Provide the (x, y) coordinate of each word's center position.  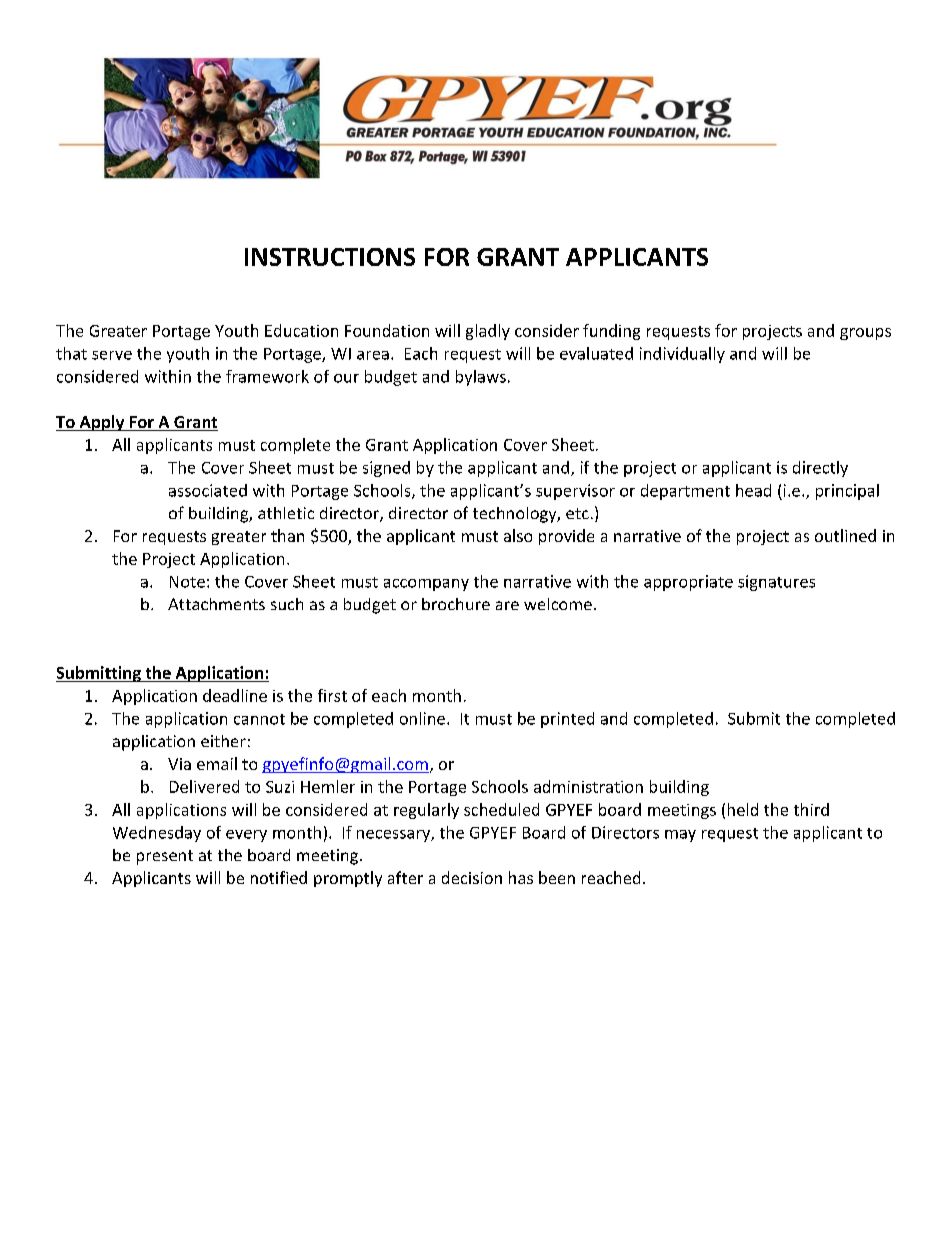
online (422, 718)
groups (865, 334)
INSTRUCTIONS (330, 257)
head (753, 490)
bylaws (481, 378)
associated (208, 490)
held (743, 809)
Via (179, 764)
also (518, 535)
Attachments (216, 604)
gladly (488, 332)
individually (682, 355)
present (165, 857)
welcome (558, 604)
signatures (776, 583)
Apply (102, 423)
